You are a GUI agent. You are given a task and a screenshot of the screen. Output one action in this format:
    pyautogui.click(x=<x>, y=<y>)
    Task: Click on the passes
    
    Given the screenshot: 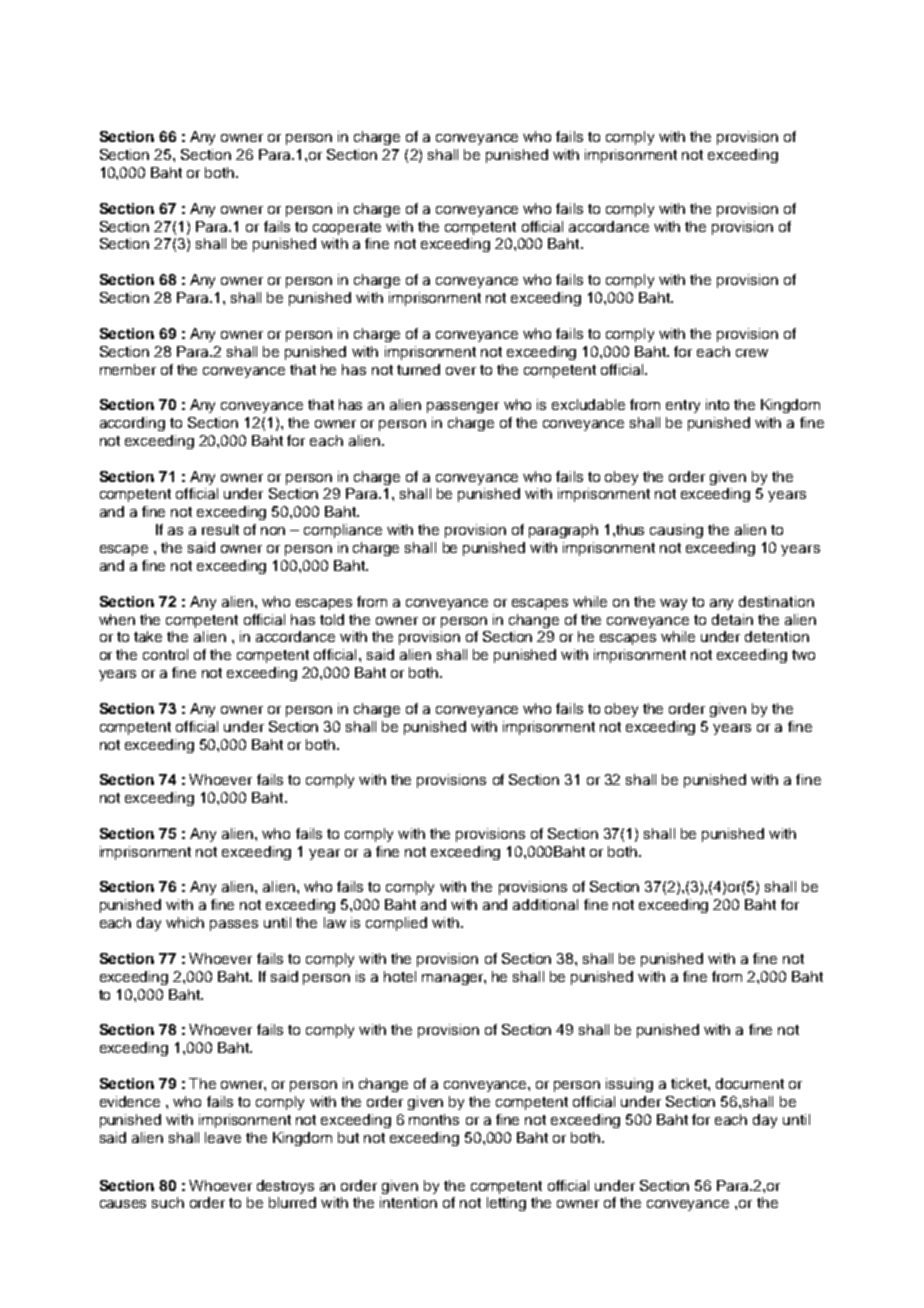 What is the action you would take?
    pyautogui.click(x=234, y=925)
